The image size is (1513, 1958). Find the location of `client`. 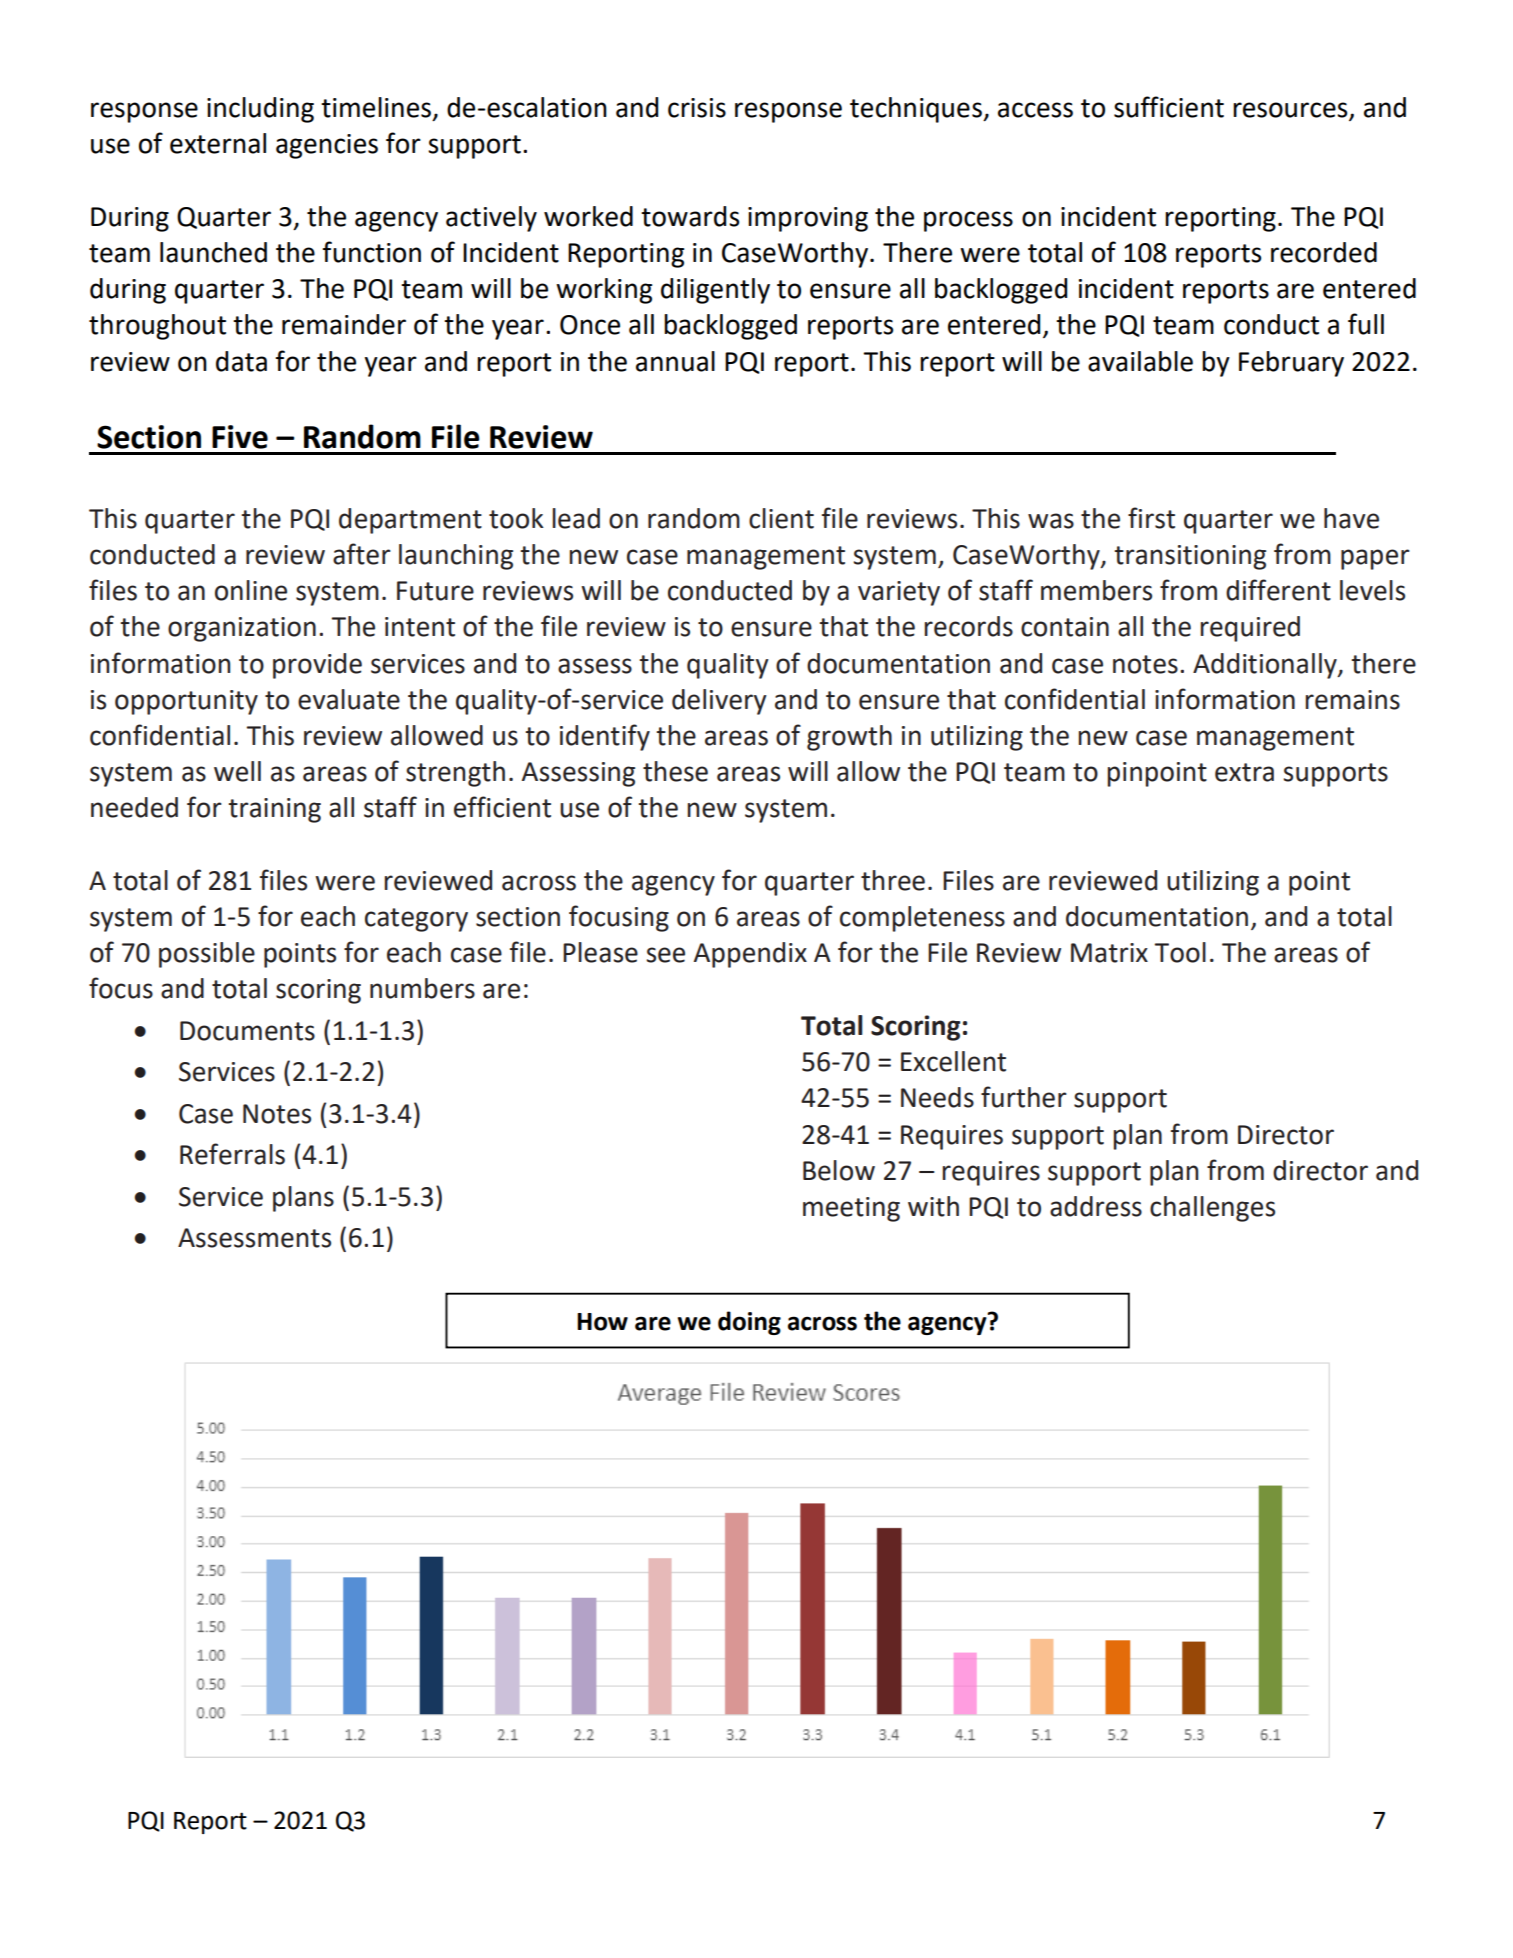

client is located at coordinates (781, 518).
